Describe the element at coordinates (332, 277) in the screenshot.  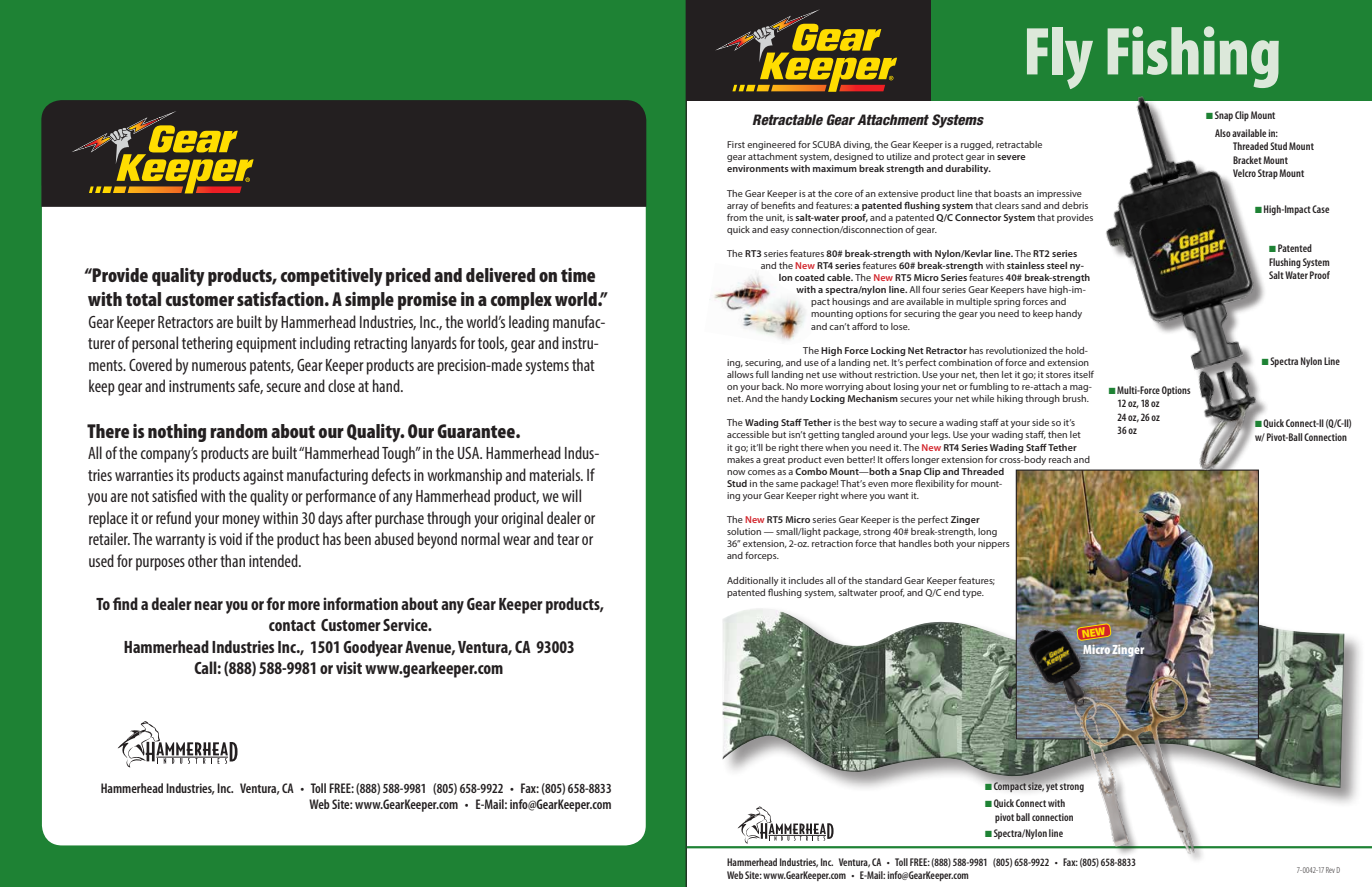
I see `competitively` at that location.
